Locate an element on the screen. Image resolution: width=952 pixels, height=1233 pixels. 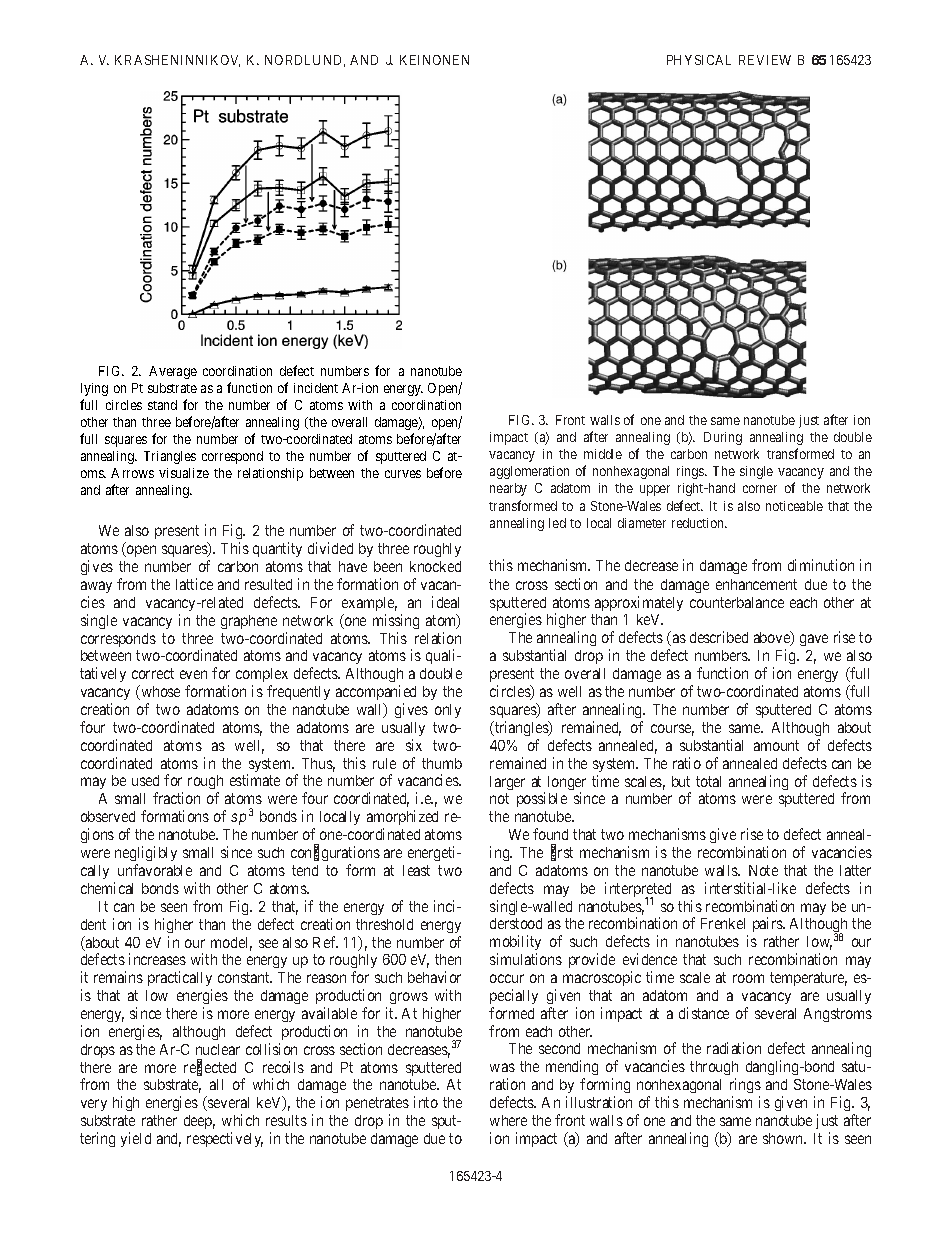
lattice is located at coordinates (194, 584).
